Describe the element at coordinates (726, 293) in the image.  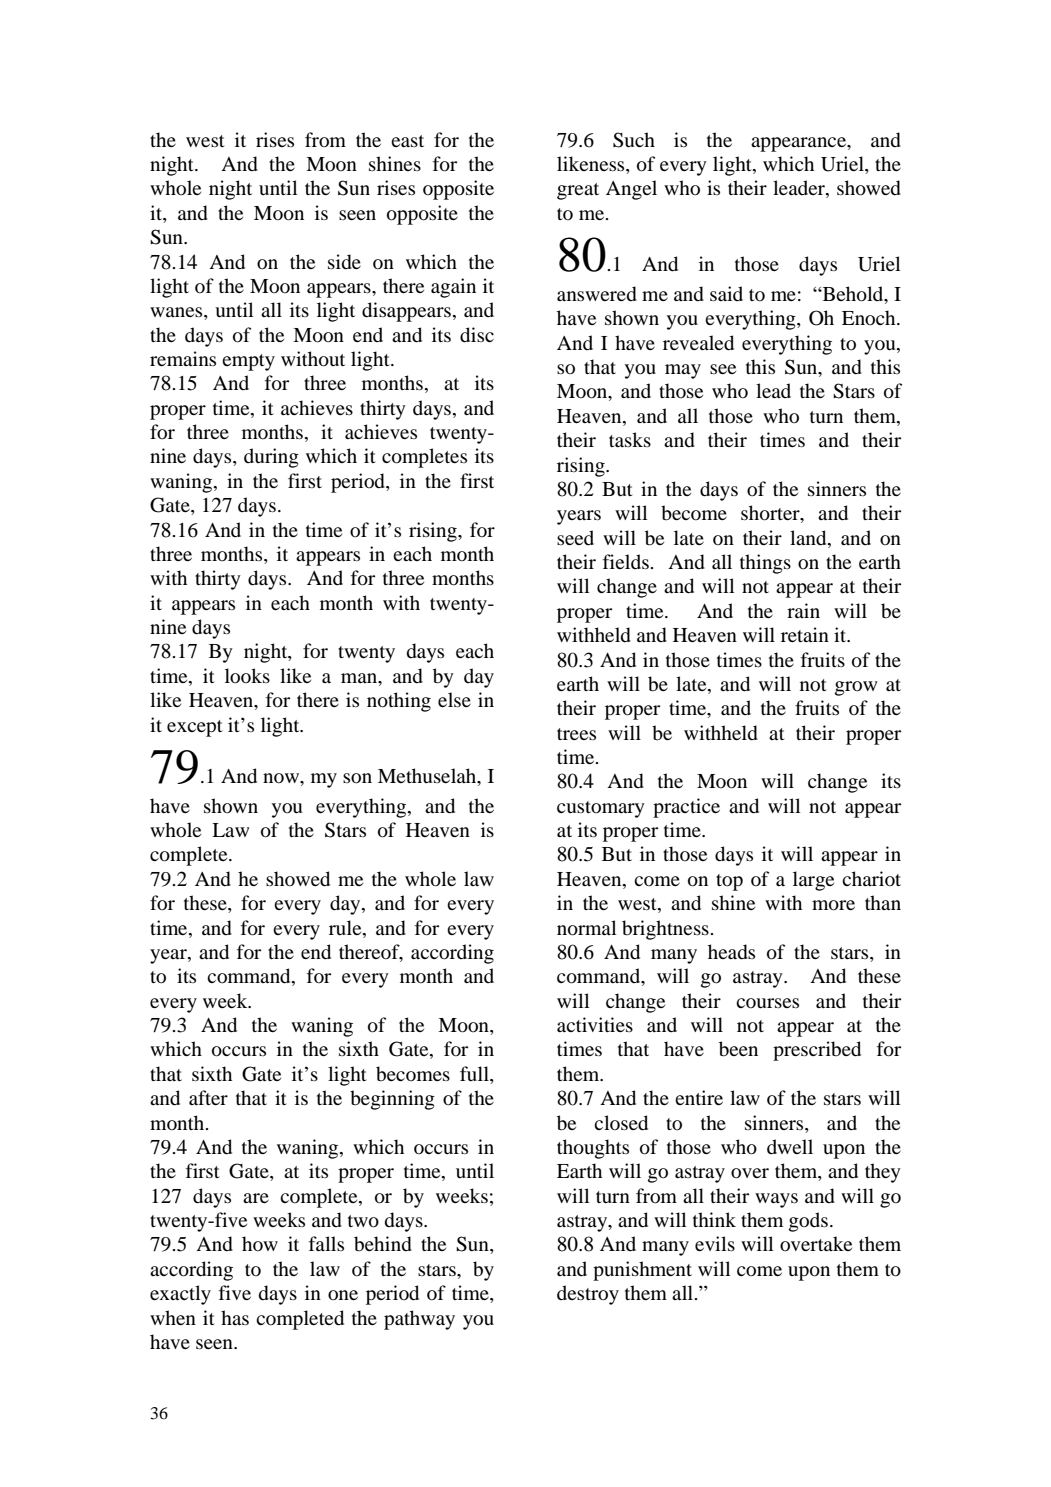
I see `said` at that location.
